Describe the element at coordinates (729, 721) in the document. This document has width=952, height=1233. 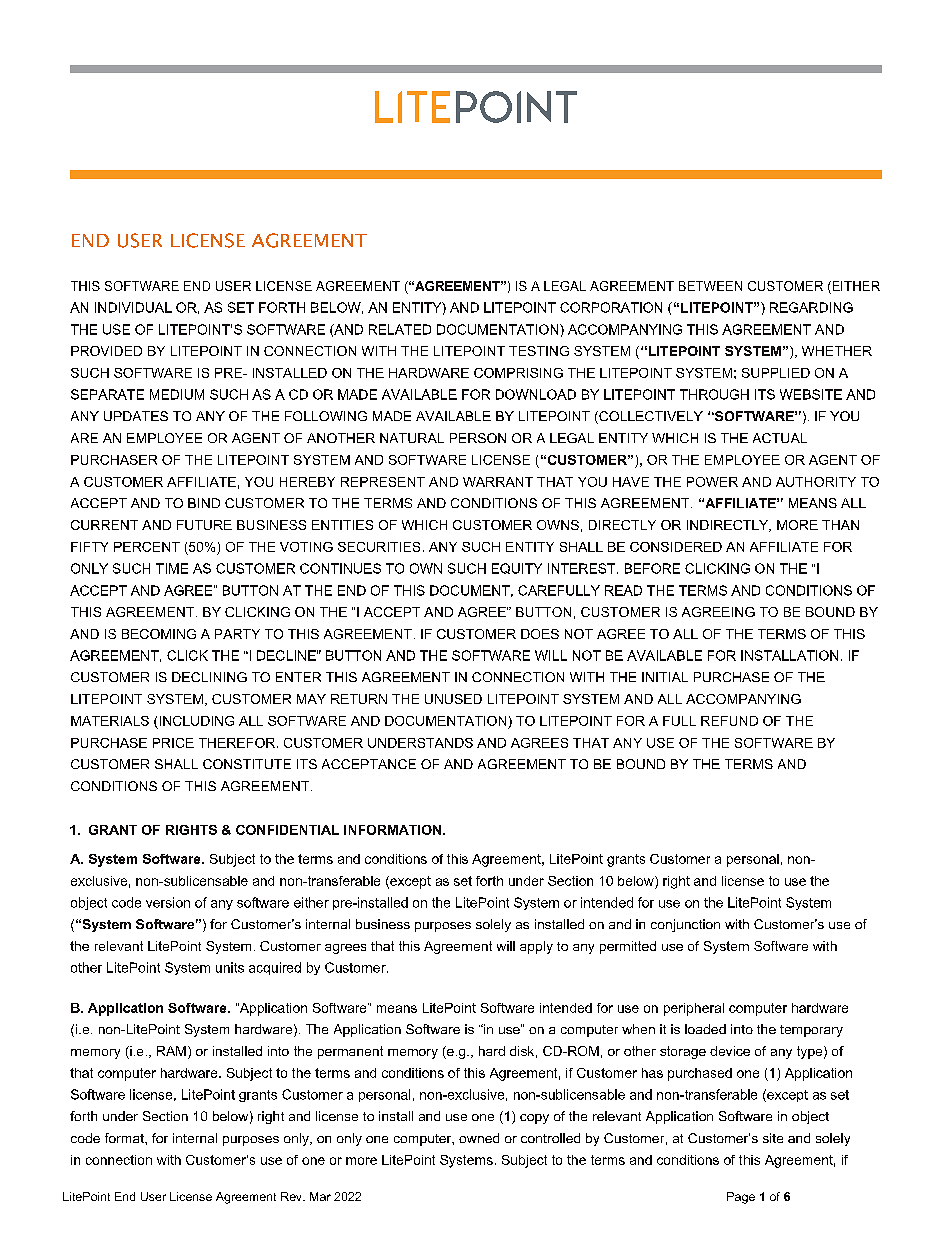
I see `REFUND` at that location.
